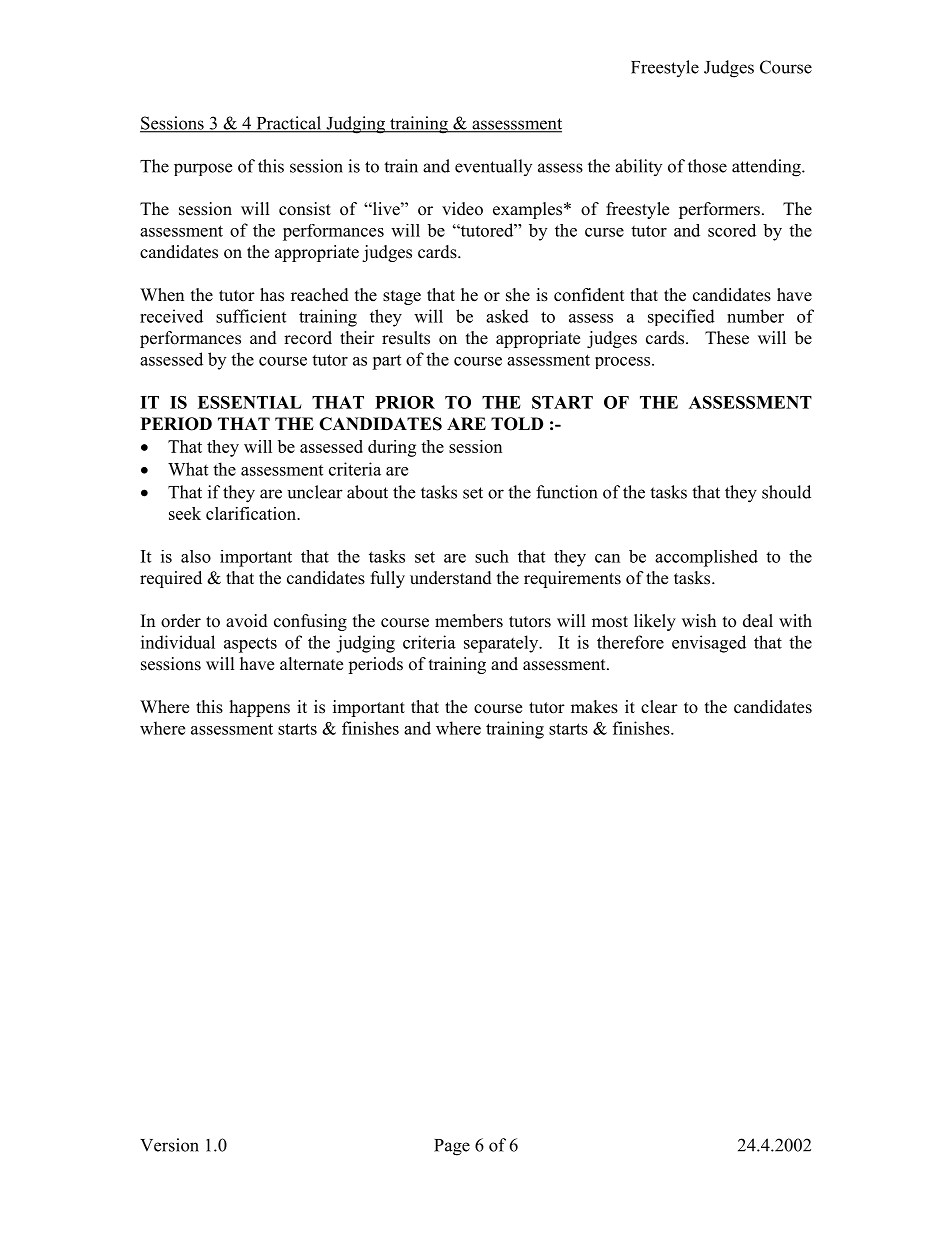 This image has height=1233, width=952. Describe the element at coordinates (469, 621) in the image. I see `members` at that location.
